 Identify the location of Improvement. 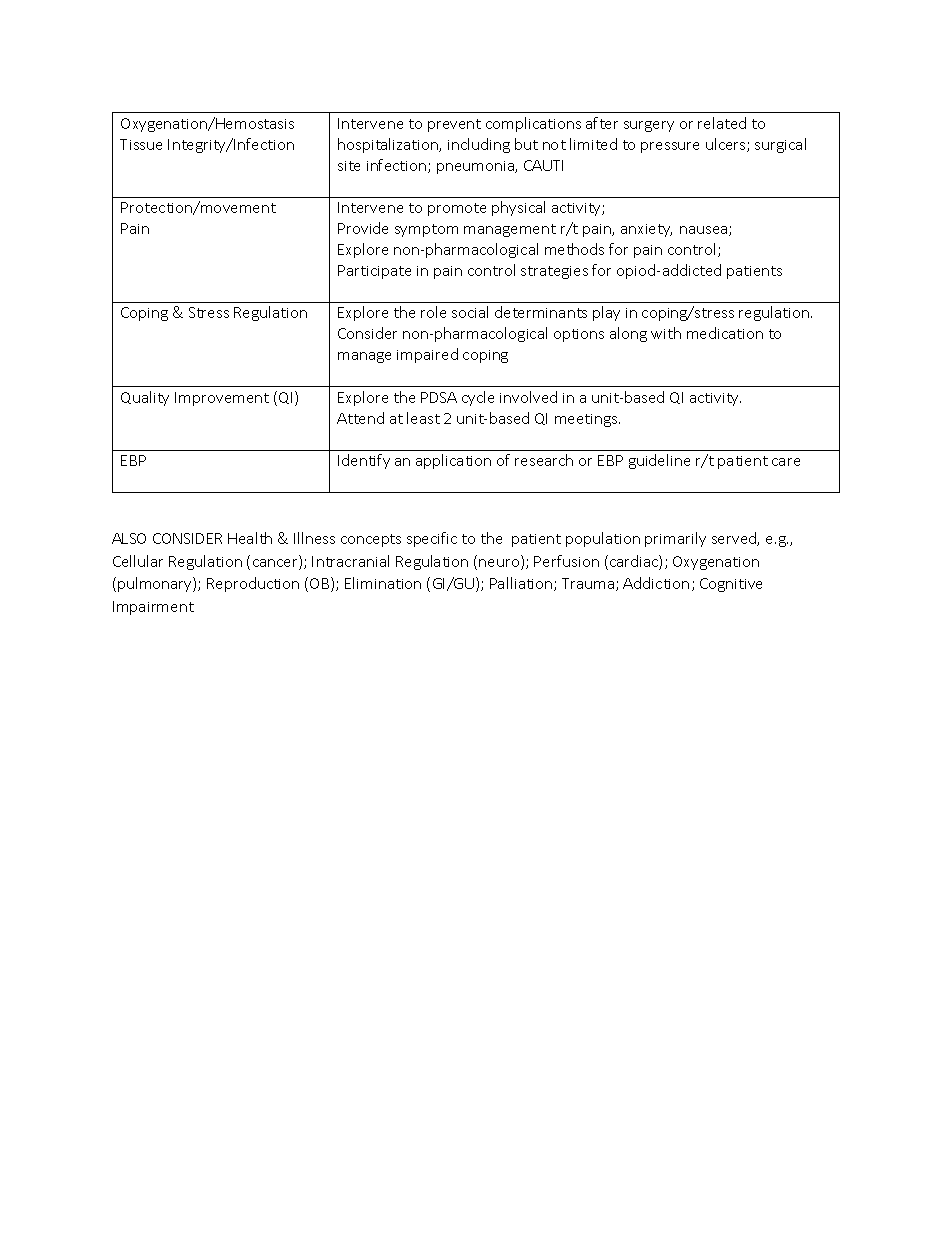
(222, 399).
